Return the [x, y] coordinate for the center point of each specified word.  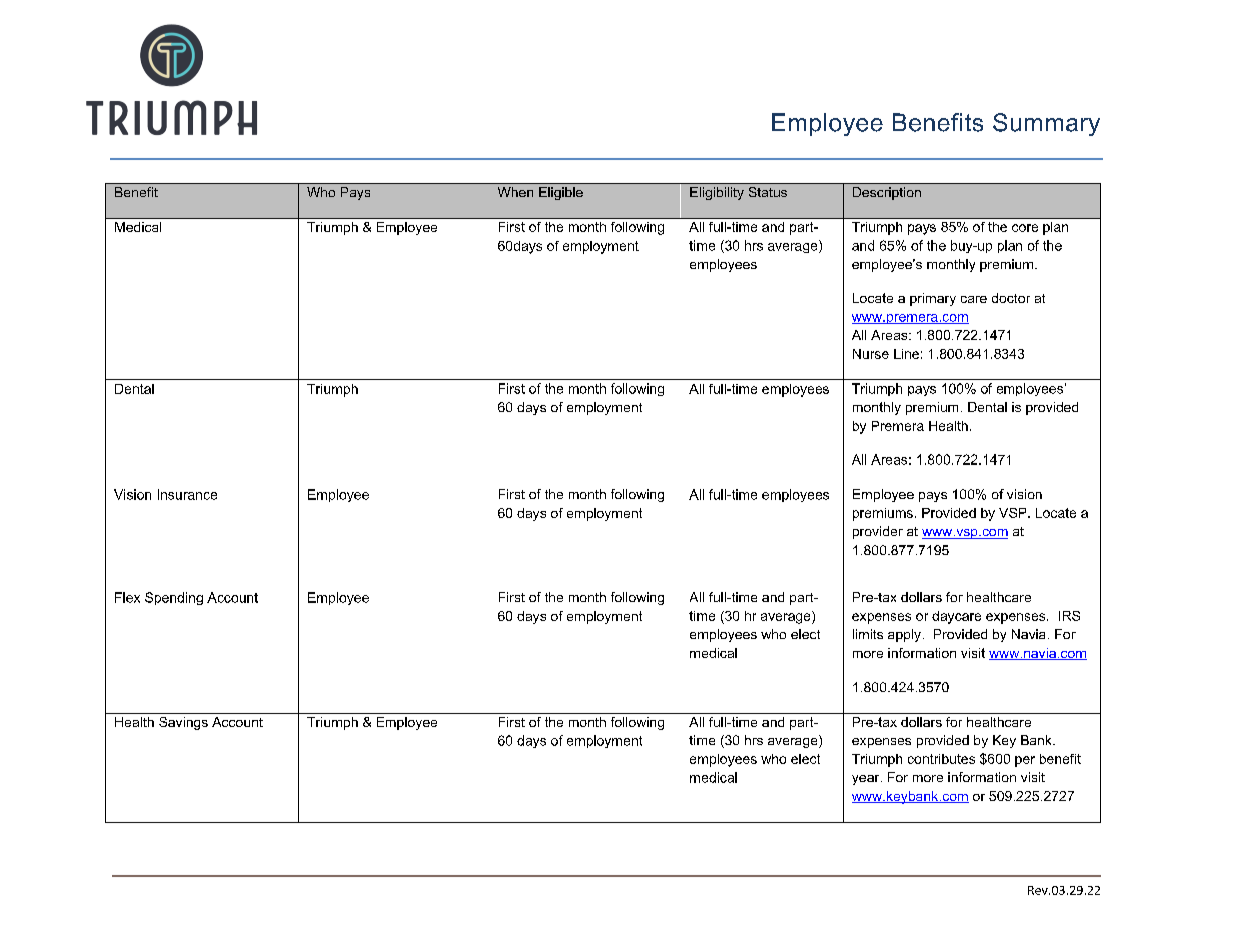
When [515, 192]
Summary [1046, 124]
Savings [183, 723]
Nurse [871, 354]
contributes [941, 759]
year [867, 780]
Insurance [187, 494]
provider [878, 532]
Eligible [561, 193]
